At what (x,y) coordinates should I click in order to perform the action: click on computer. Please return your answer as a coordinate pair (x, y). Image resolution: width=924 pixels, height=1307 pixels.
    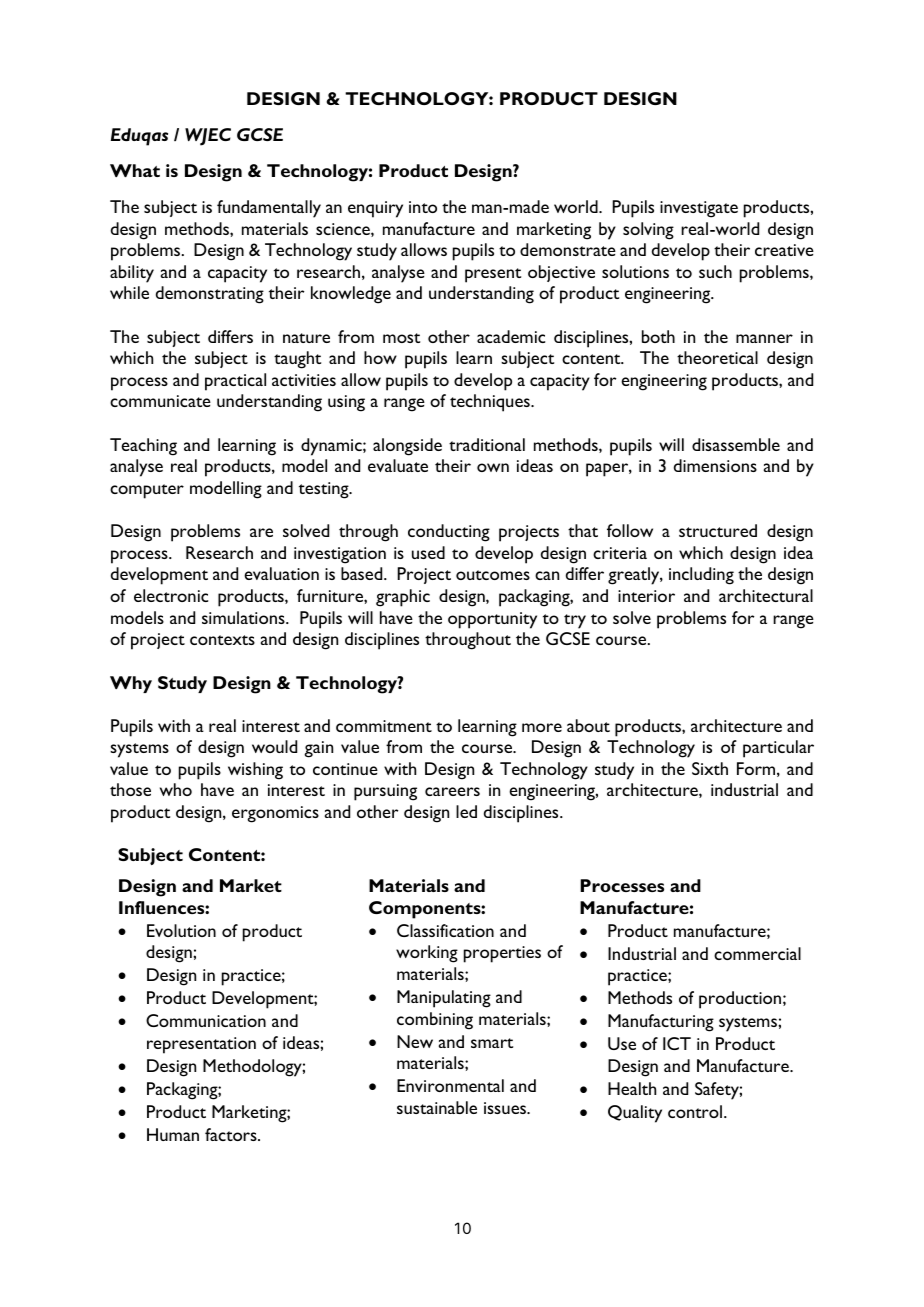
    Looking at the image, I should click on (147, 491).
